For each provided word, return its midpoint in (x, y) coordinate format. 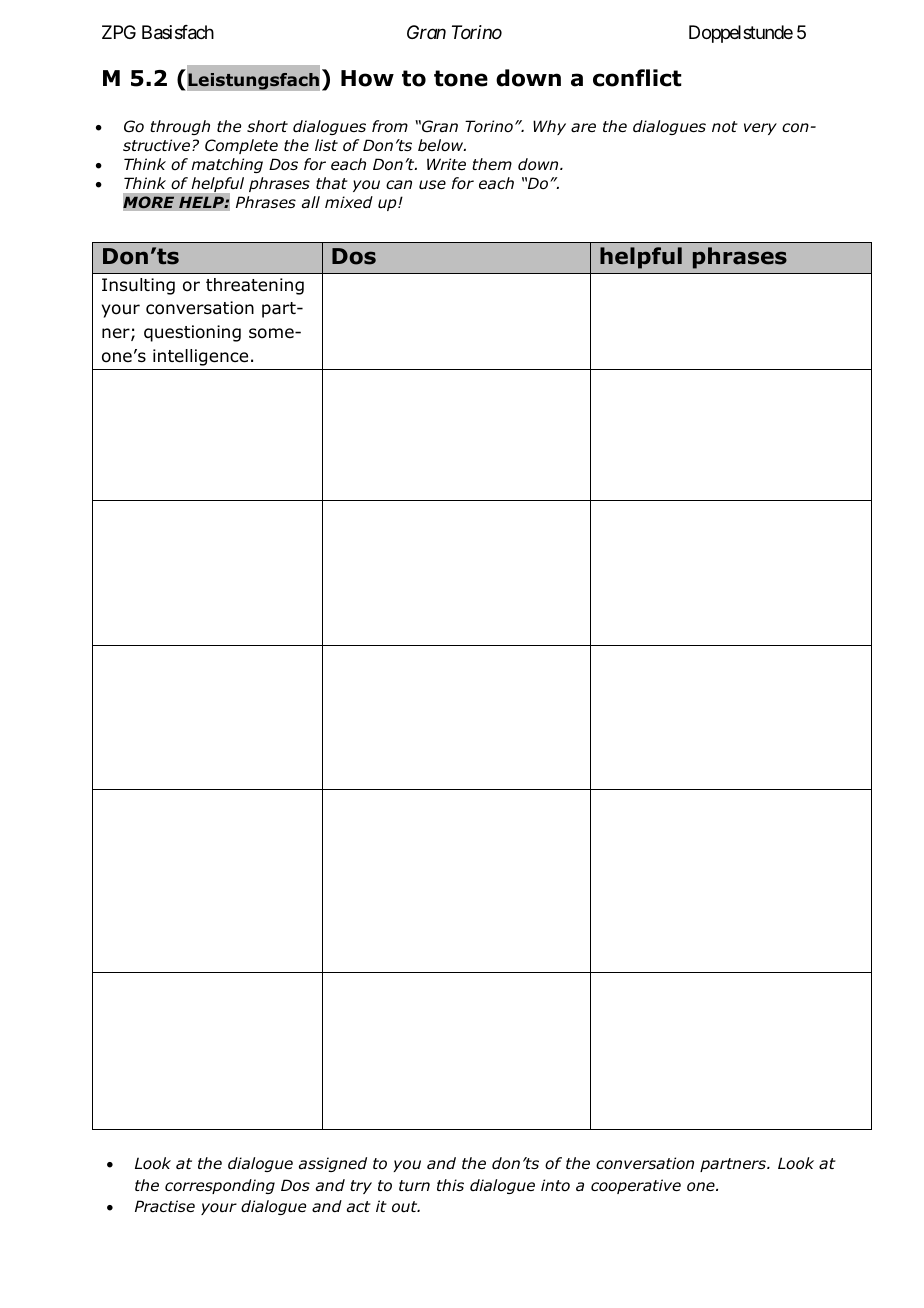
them (492, 164)
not (725, 127)
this (450, 1185)
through (180, 127)
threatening (255, 286)
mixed (349, 202)
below (442, 145)
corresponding (220, 1186)
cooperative (636, 1186)
